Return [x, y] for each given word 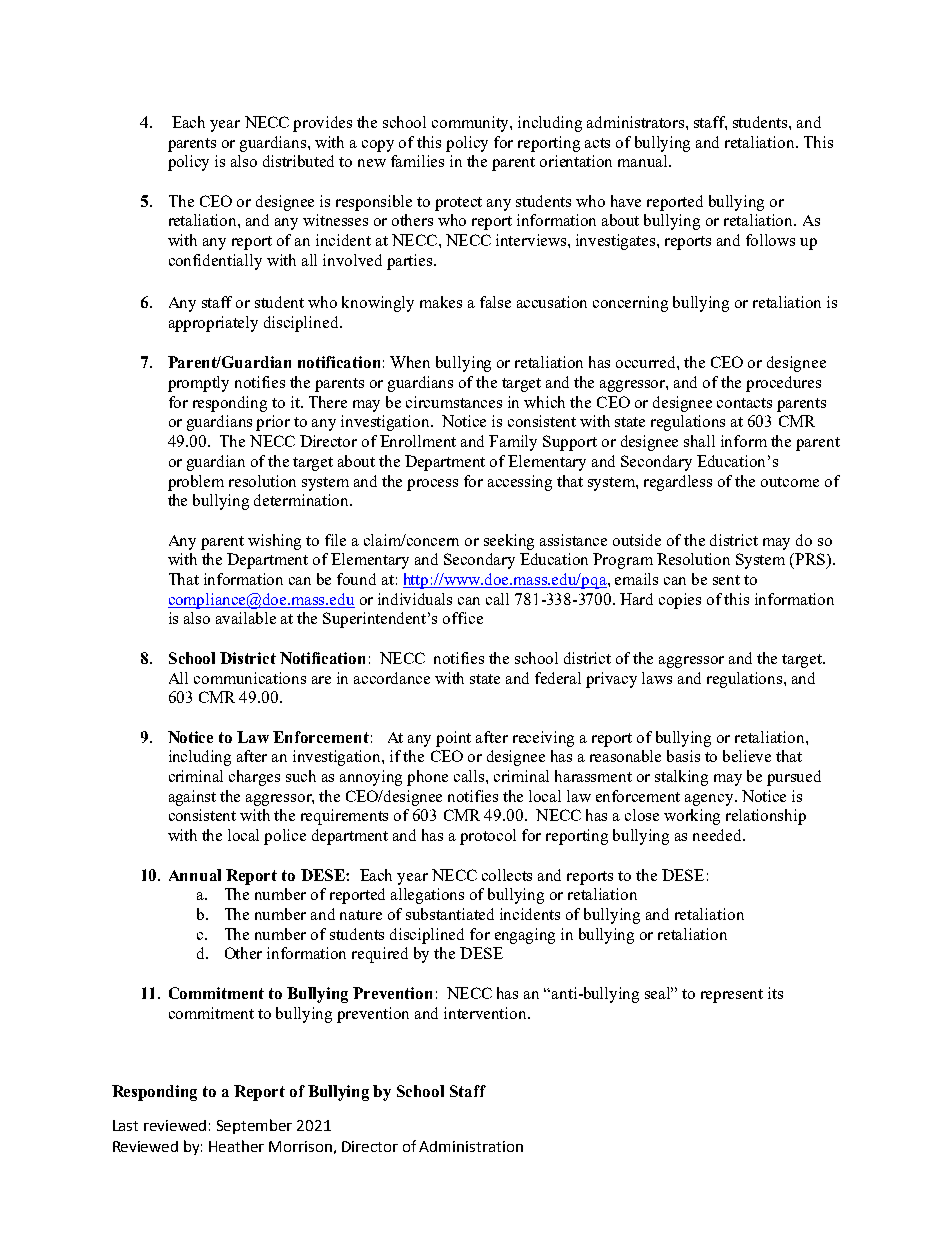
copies [680, 601]
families [417, 161]
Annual [195, 875]
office [463, 618]
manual [644, 161]
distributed [298, 161]
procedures [783, 384]
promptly [198, 384]
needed [718, 835]
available [246, 618]
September [254, 1126]
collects [507, 875]
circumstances [454, 402]
